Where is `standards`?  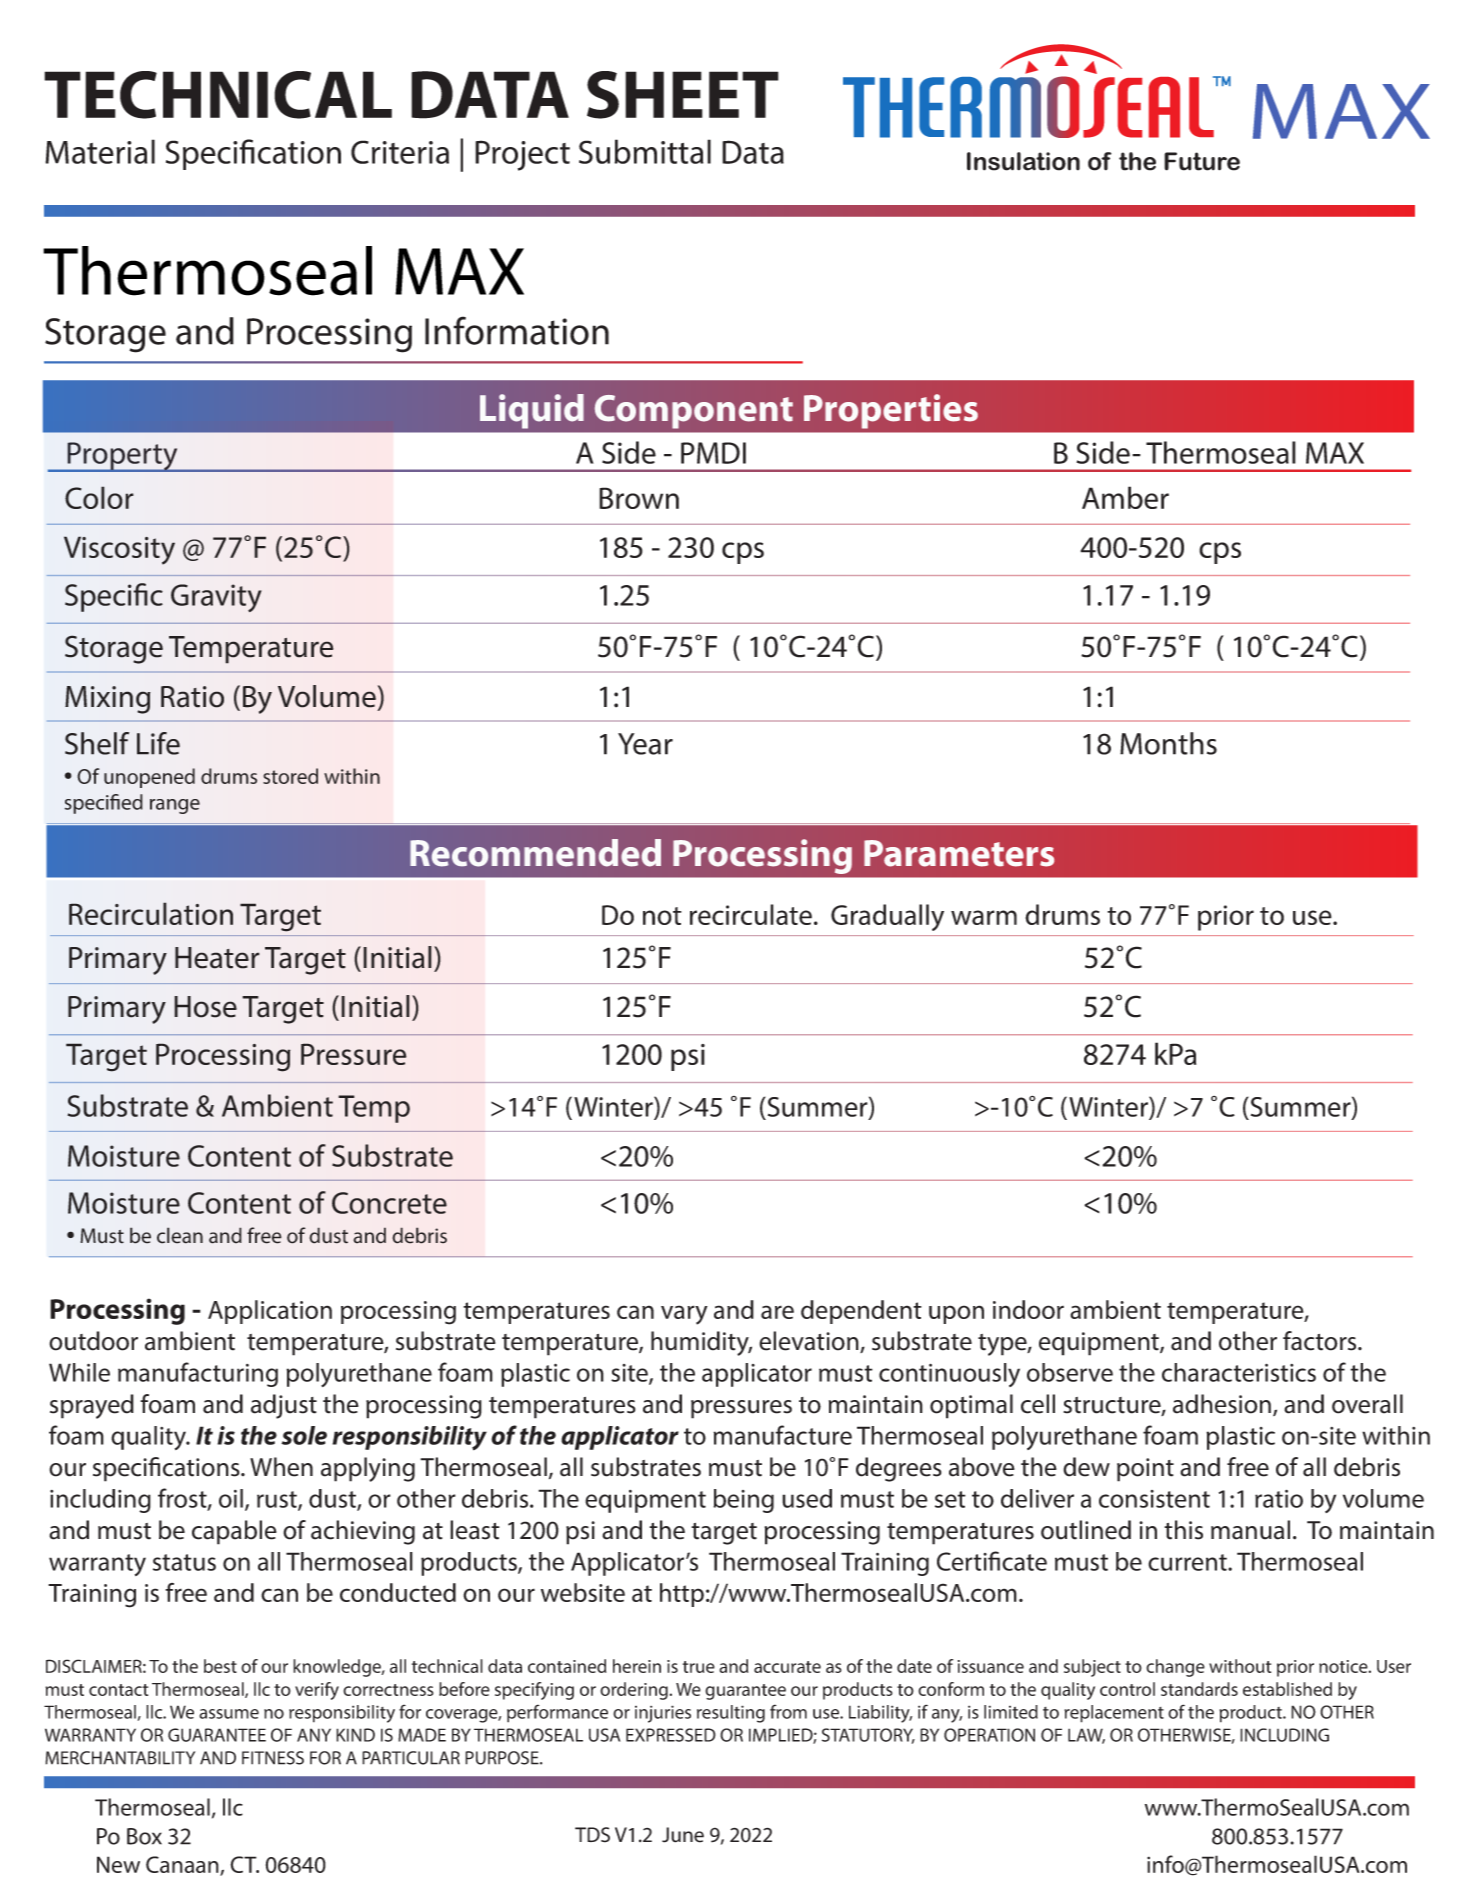
standards is located at coordinates (1199, 1689).
